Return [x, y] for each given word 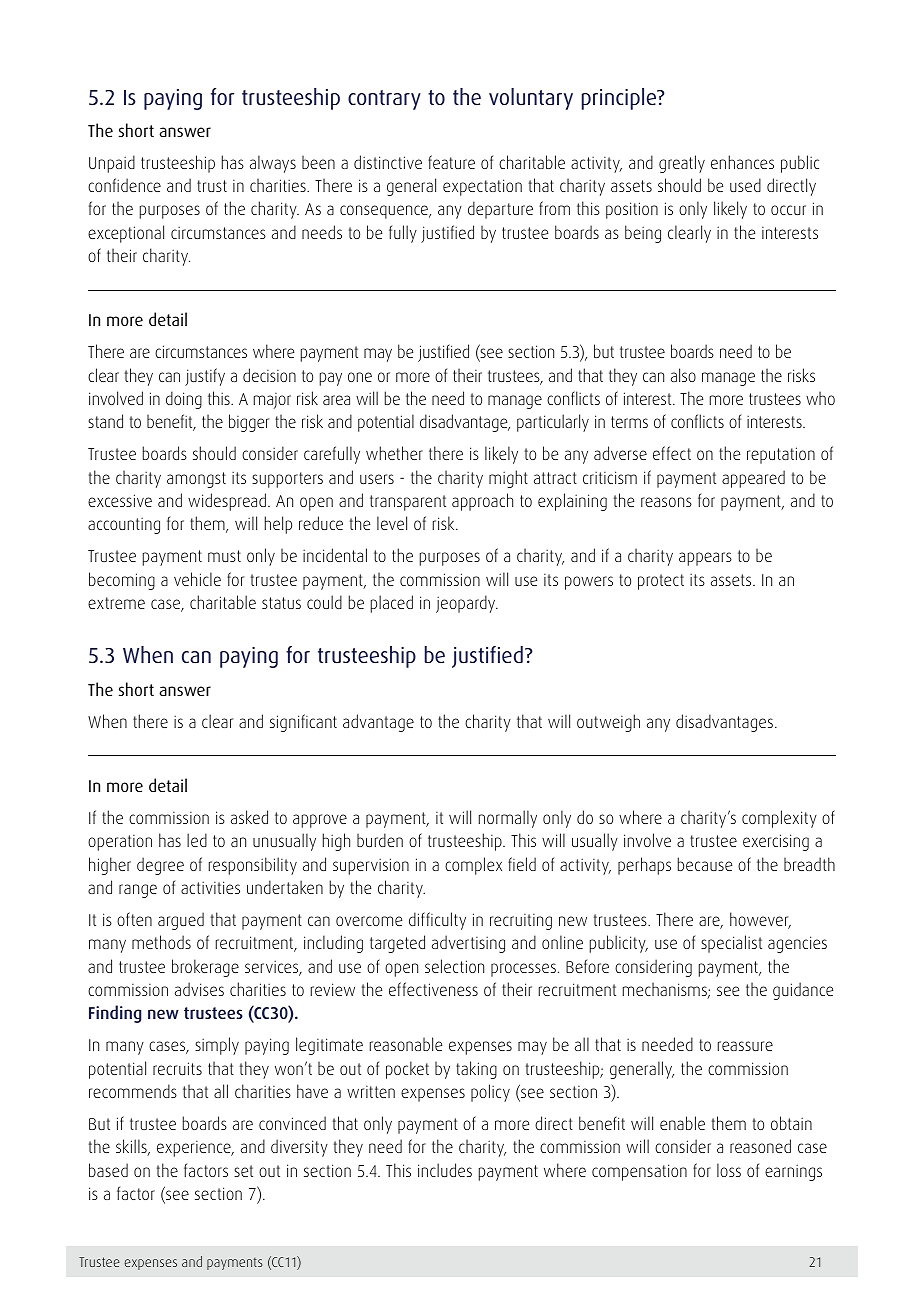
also [683, 375]
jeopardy [467, 604]
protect [661, 582]
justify [205, 377]
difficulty [437, 921]
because [705, 864]
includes [445, 1170]
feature [451, 162]
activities [210, 887]
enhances [742, 162]
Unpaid [112, 164]
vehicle [197, 579]
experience [195, 1149]
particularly [553, 423]
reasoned [760, 1146]
